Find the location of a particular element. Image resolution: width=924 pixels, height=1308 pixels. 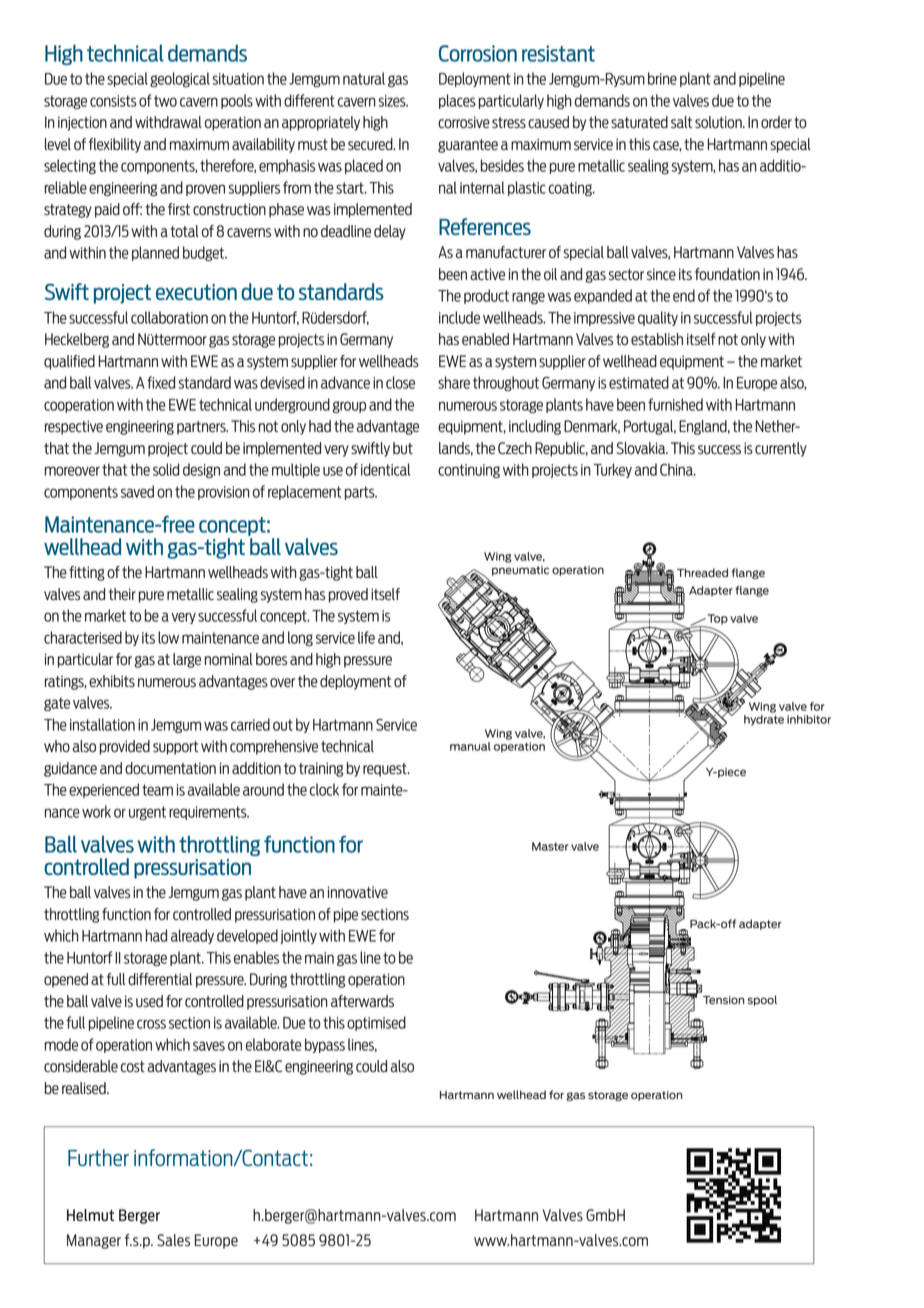

but is located at coordinates (403, 448).
